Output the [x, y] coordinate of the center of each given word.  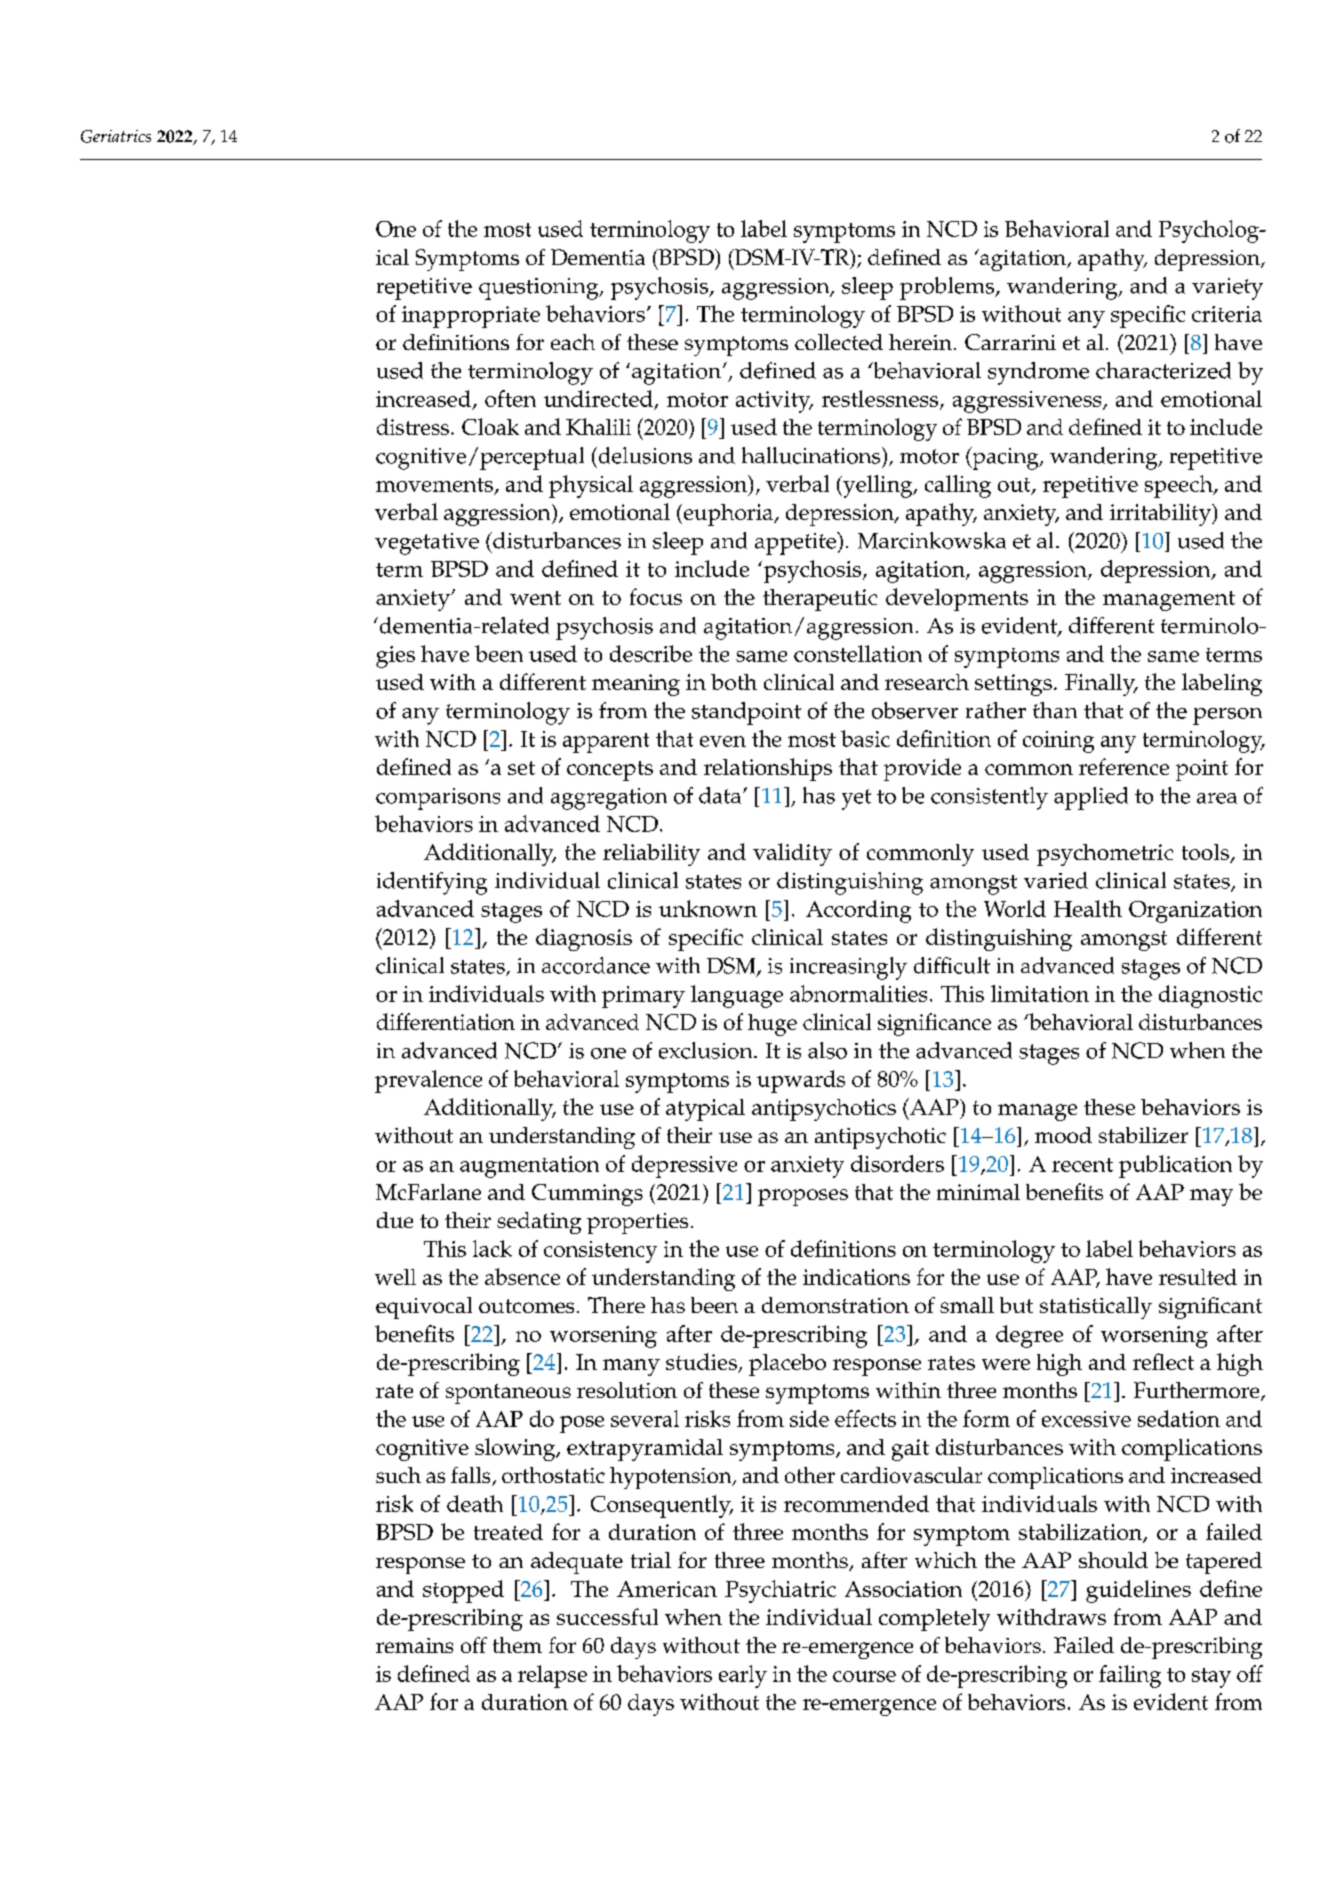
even [723, 741]
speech [1180, 486]
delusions [644, 455]
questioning [540, 289]
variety [1227, 289]
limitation [1040, 993]
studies [702, 1363]
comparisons [438, 799]
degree [1029, 1336]
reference [1124, 766]
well [395, 1277]
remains [414, 1645]
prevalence [428, 1081]
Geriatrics [116, 136]
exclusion [707, 1050]
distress [413, 426]
